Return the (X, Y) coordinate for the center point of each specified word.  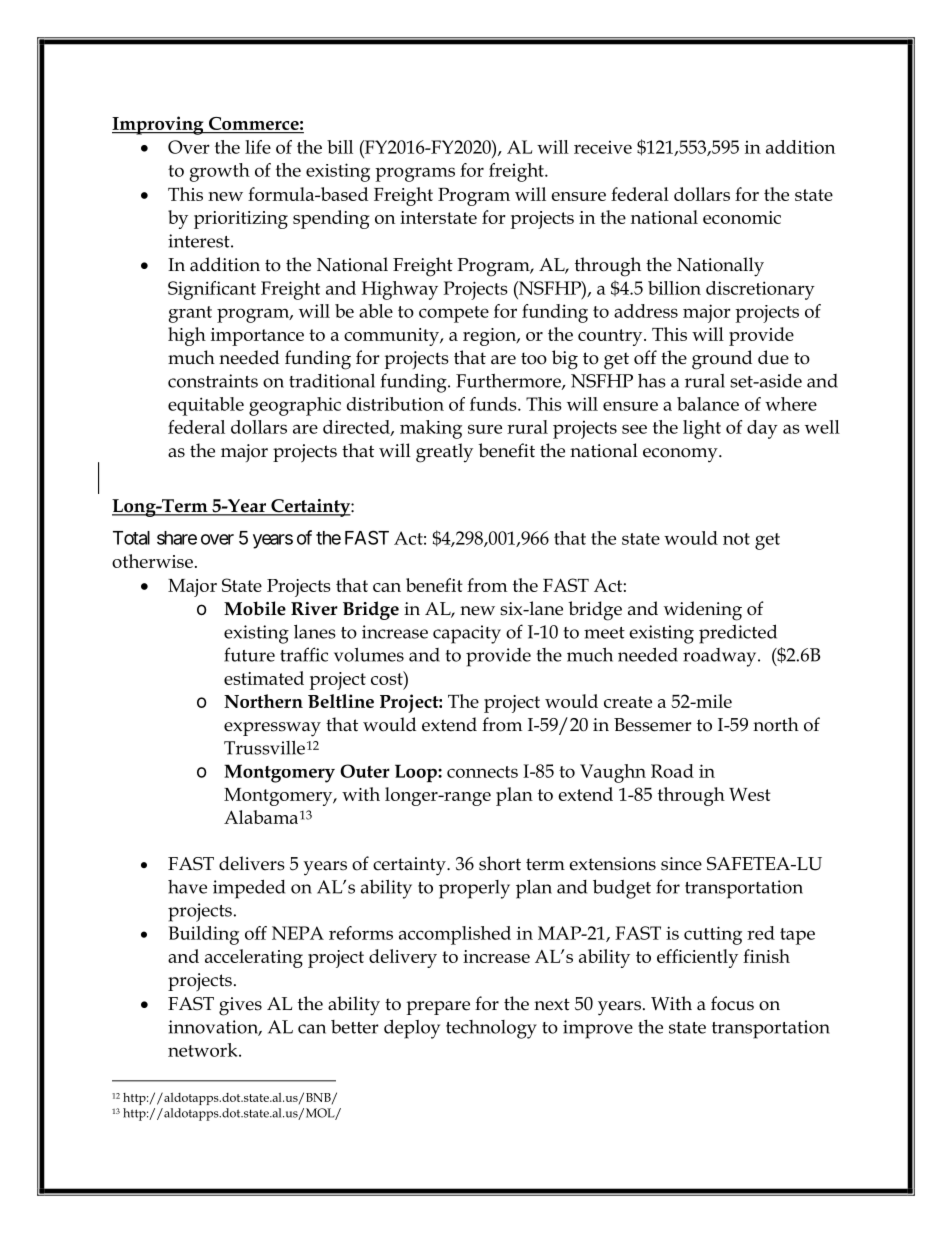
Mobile (255, 608)
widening (703, 611)
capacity (467, 634)
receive (603, 147)
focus (732, 1003)
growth (220, 172)
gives (240, 1006)
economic (742, 217)
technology (491, 1029)
